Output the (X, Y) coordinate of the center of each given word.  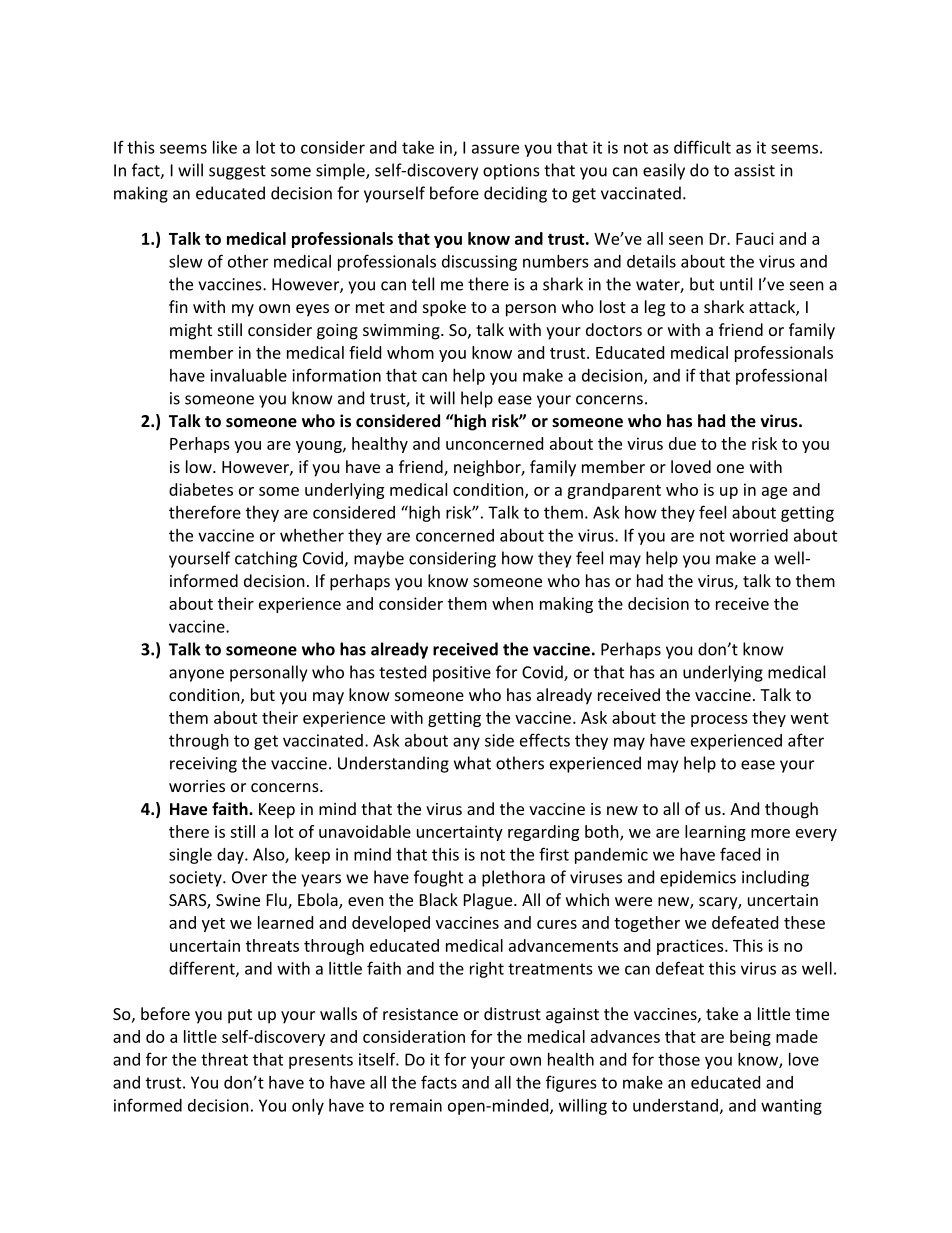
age (774, 493)
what (472, 763)
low (200, 466)
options (511, 172)
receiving (203, 765)
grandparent (614, 491)
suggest (237, 172)
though (791, 810)
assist (754, 170)
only (308, 1107)
